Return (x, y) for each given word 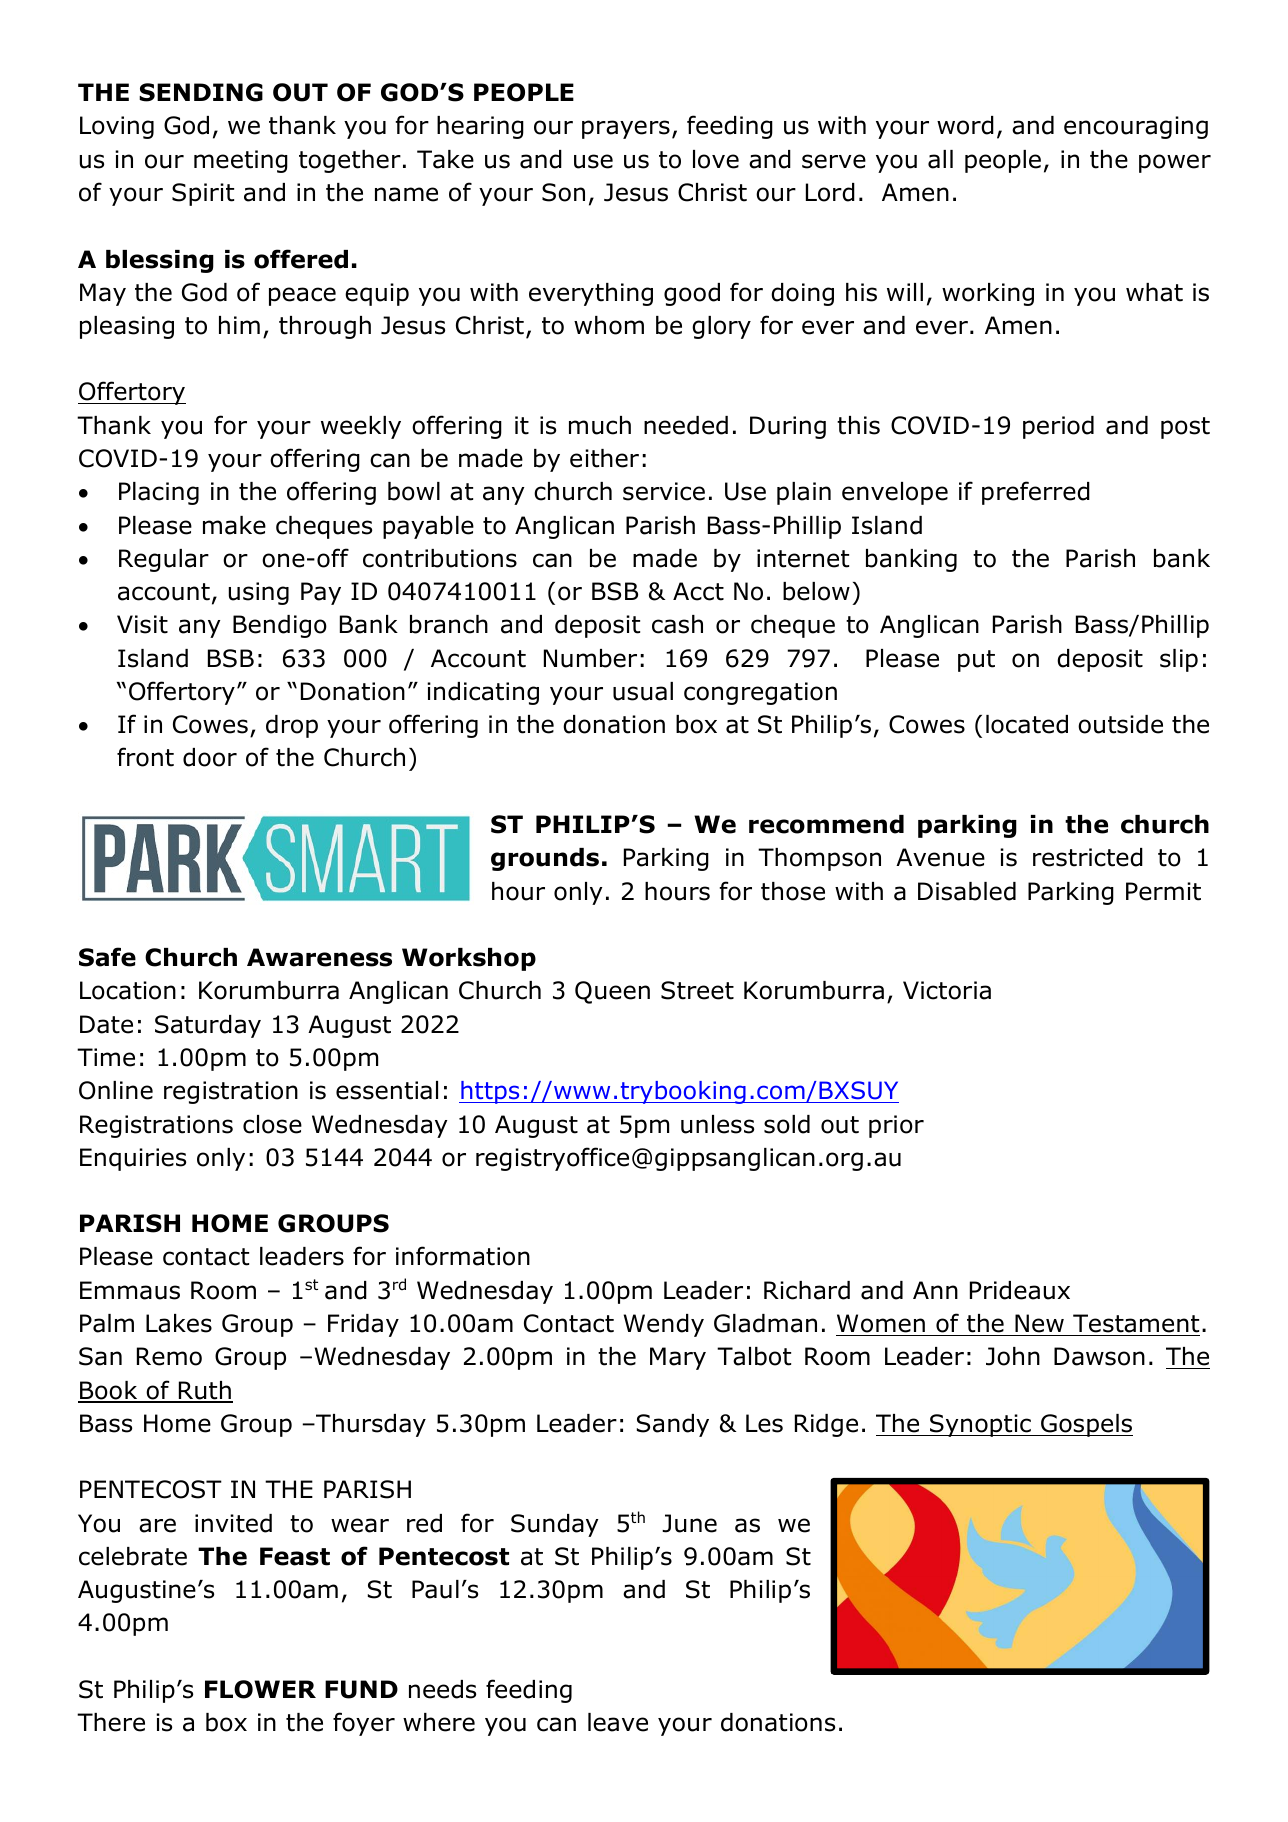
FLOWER (260, 1689)
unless (717, 1124)
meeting (241, 161)
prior (896, 1126)
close (272, 1124)
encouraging (1136, 127)
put (976, 661)
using (259, 593)
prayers (626, 129)
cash (677, 624)
